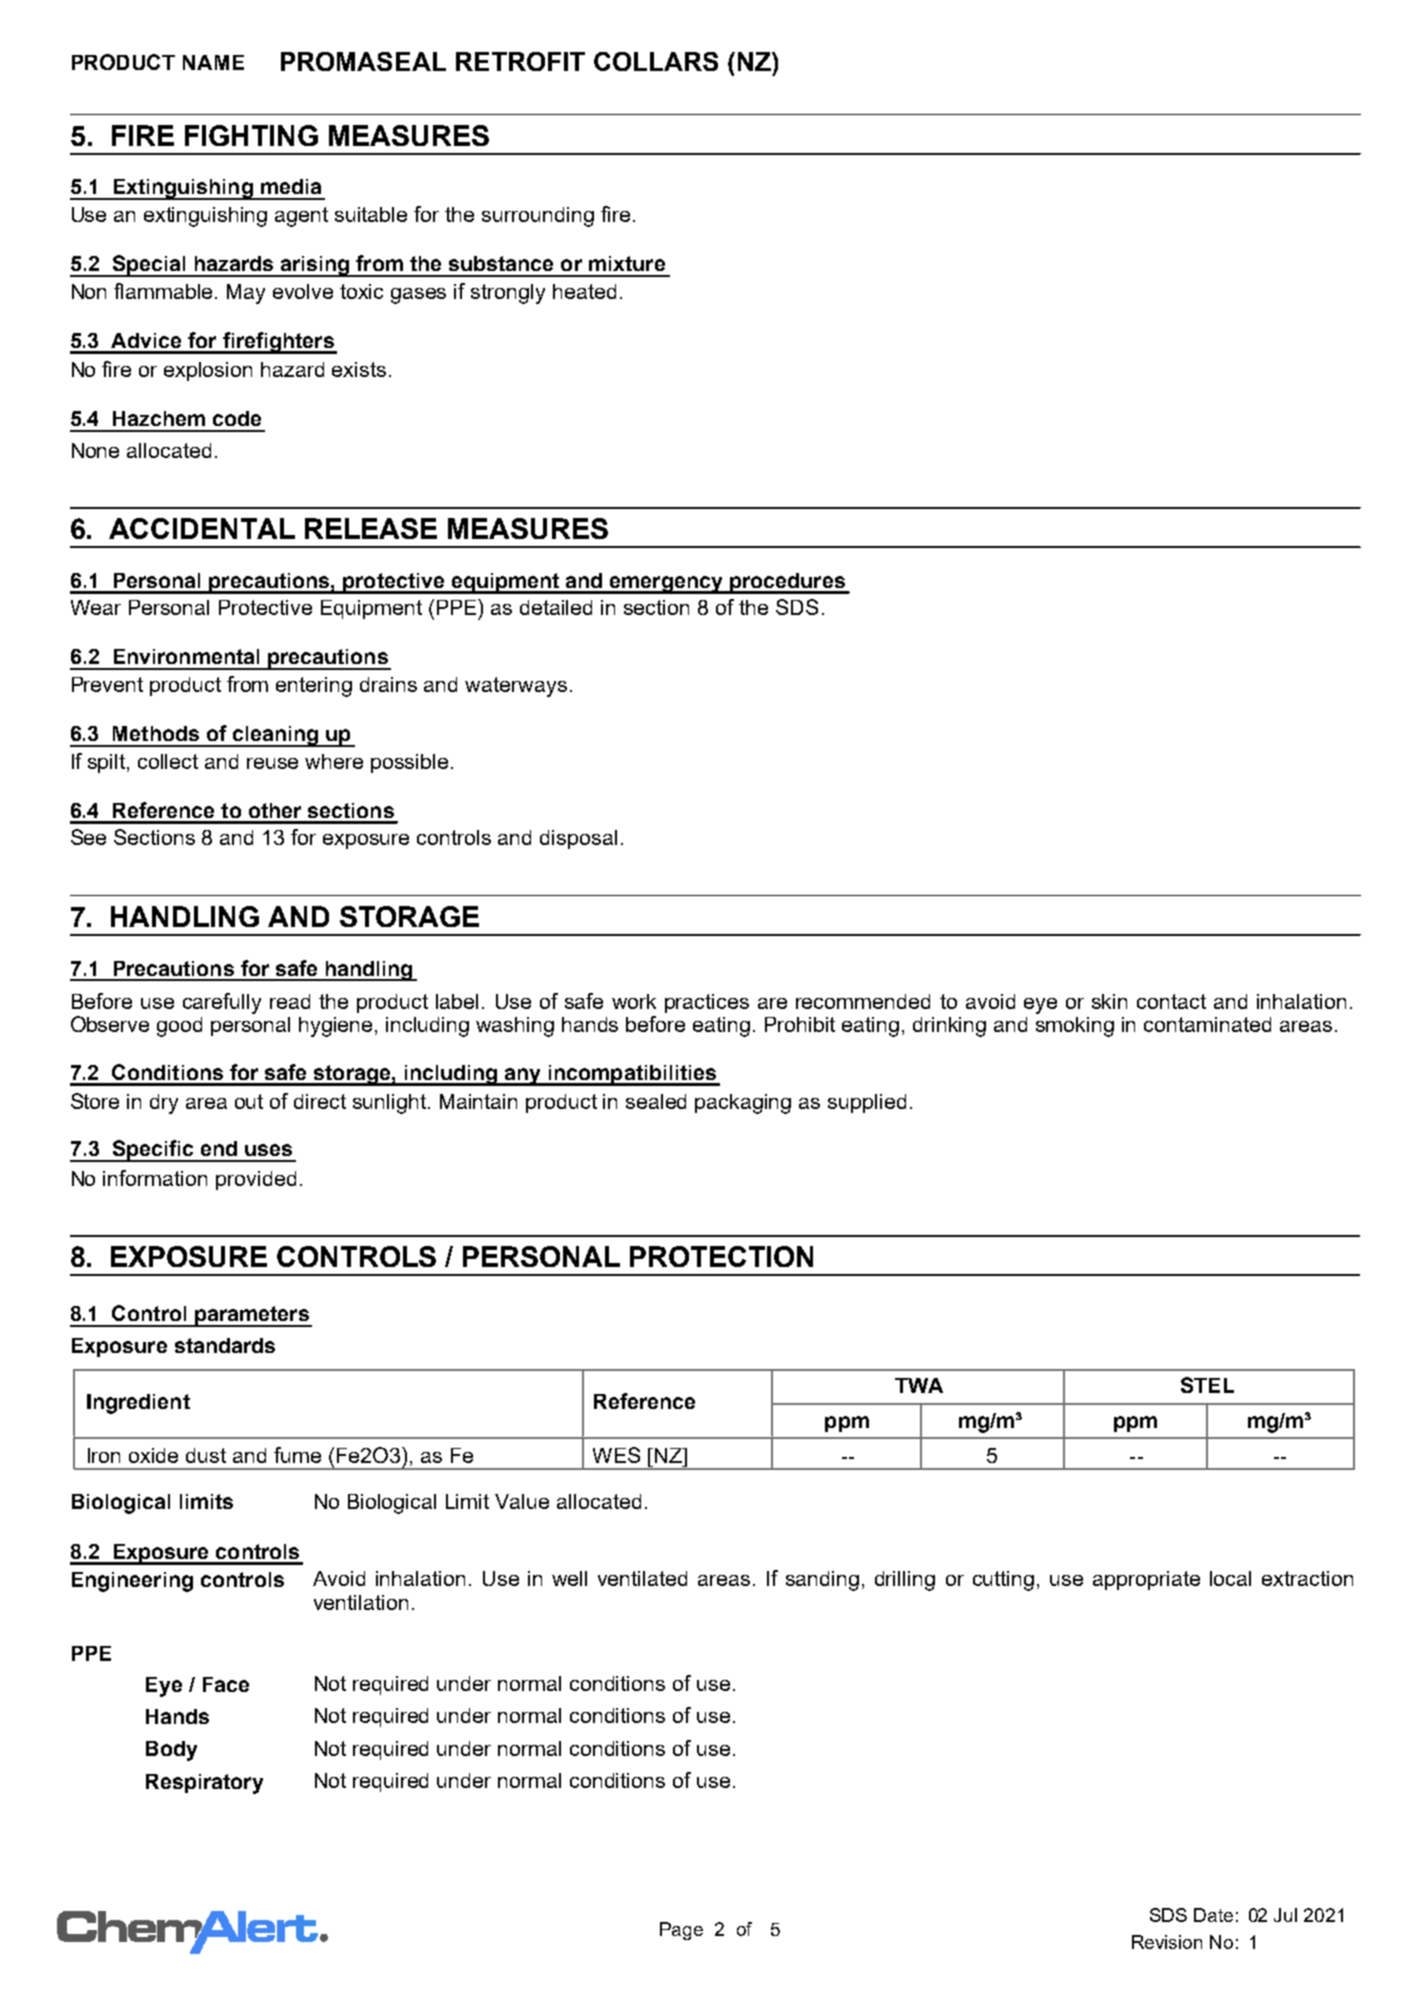 The image size is (1420, 2009). Describe the element at coordinates (1171, 1001) in the screenshot. I see `contact` at that location.
